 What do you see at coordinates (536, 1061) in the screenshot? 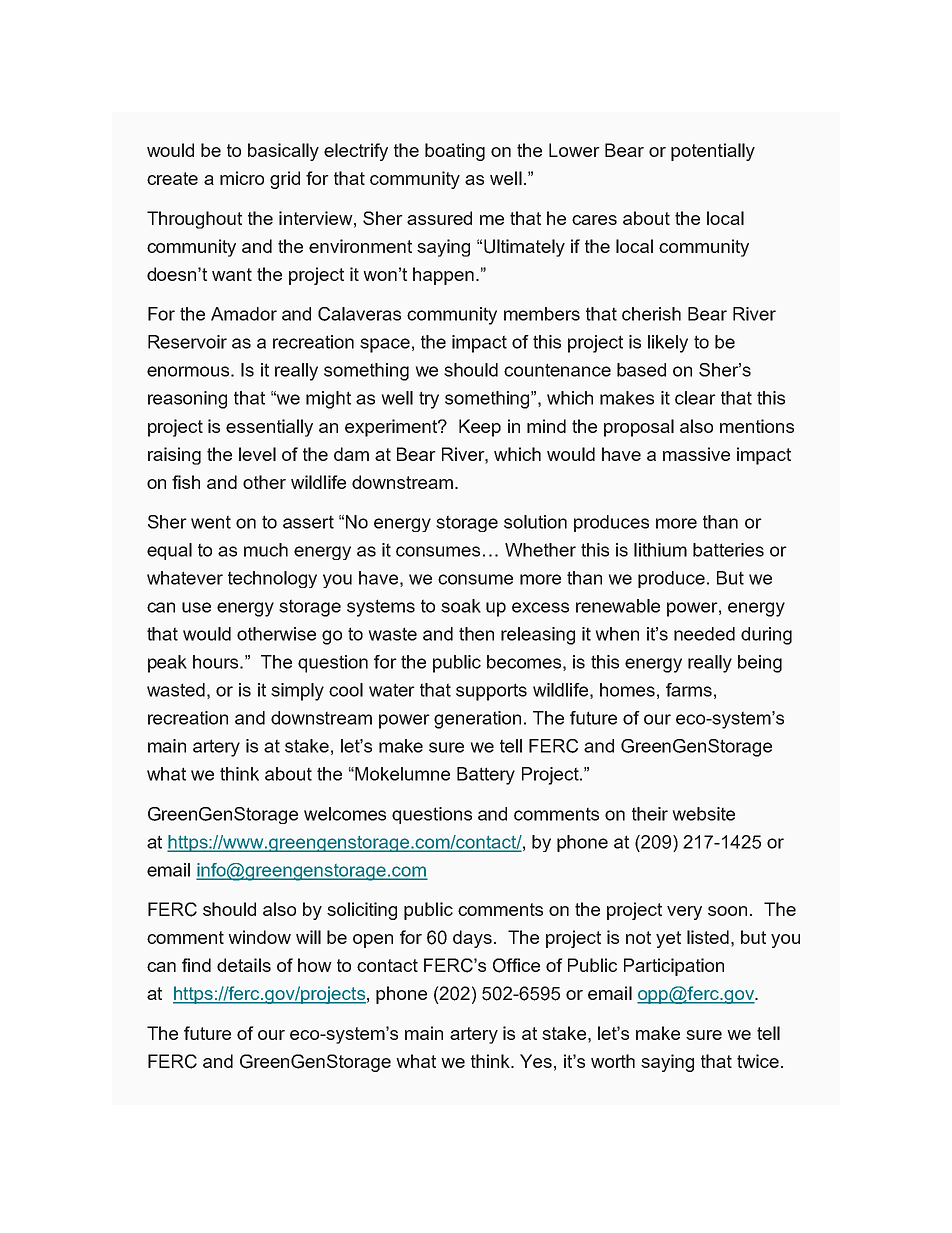
I see `Yes` at bounding box center [536, 1061].
